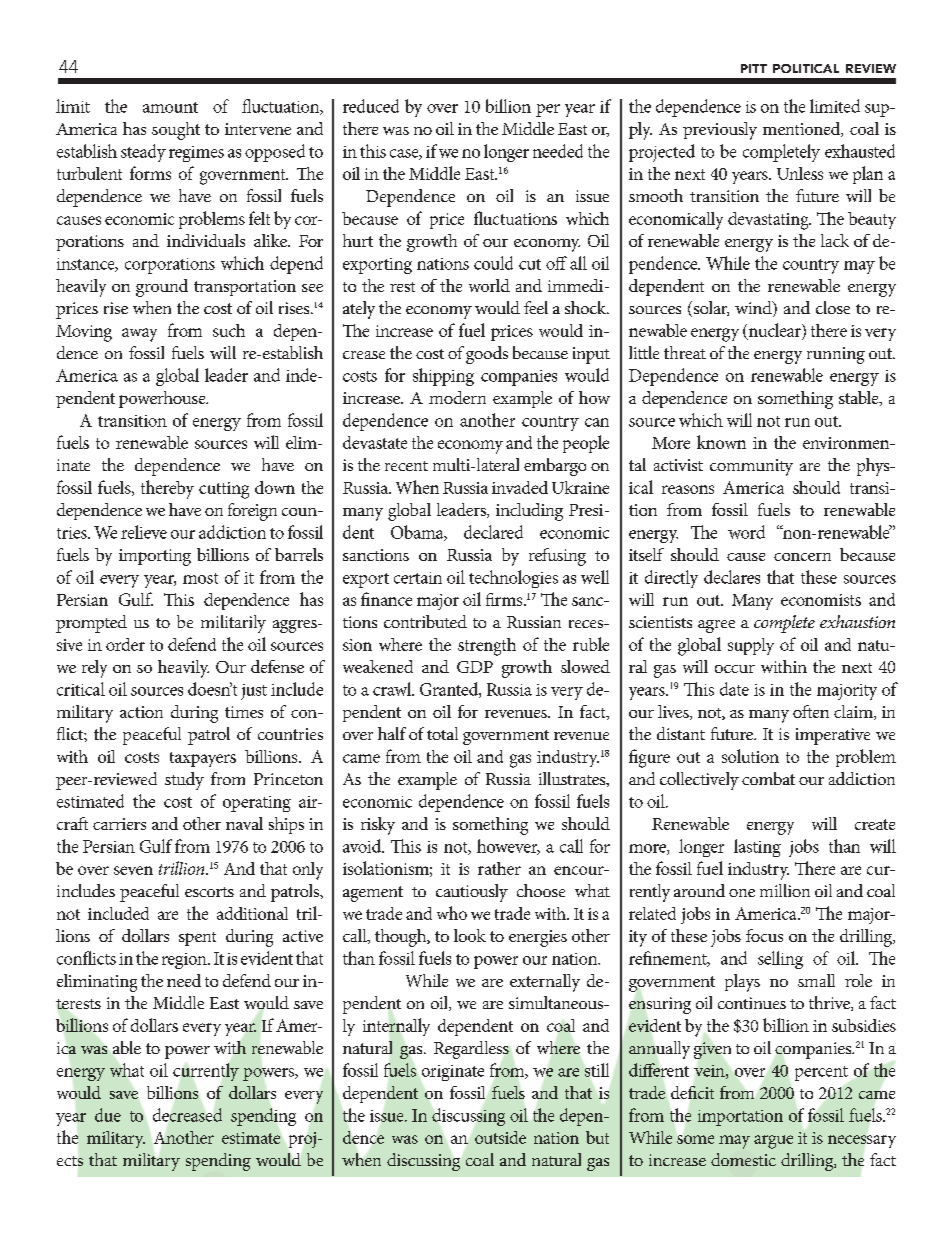  I want to click on million, so click(785, 890).
